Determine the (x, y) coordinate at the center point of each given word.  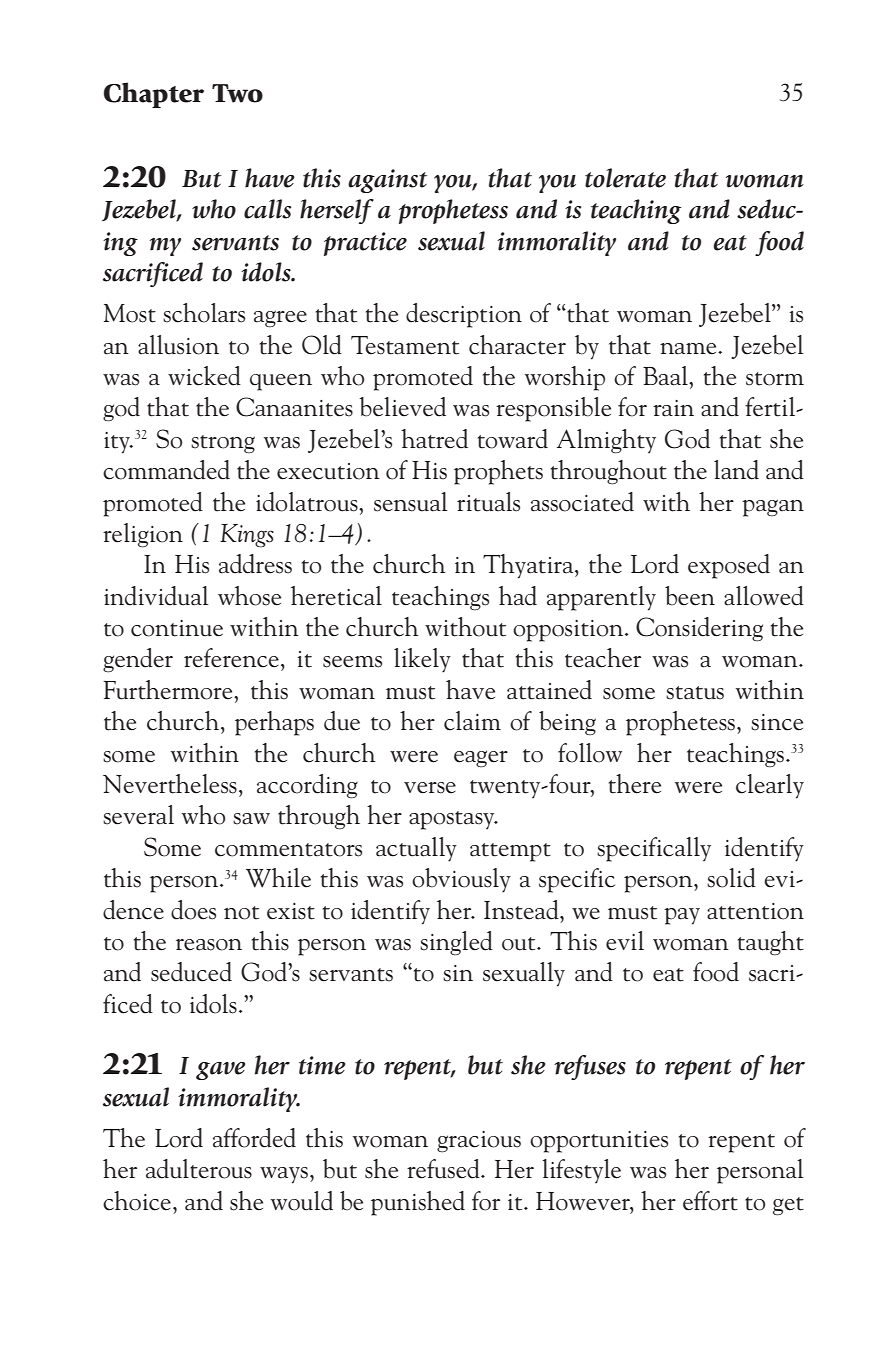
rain (673, 408)
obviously (461, 880)
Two (237, 93)
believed (403, 407)
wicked (204, 376)
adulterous (199, 1169)
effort (710, 1201)
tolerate (625, 178)
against (387, 181)
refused (444, 1169)
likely (422, 660)
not (241, 913)
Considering (699, 629)
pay (682, 916)
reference (231, 658)
